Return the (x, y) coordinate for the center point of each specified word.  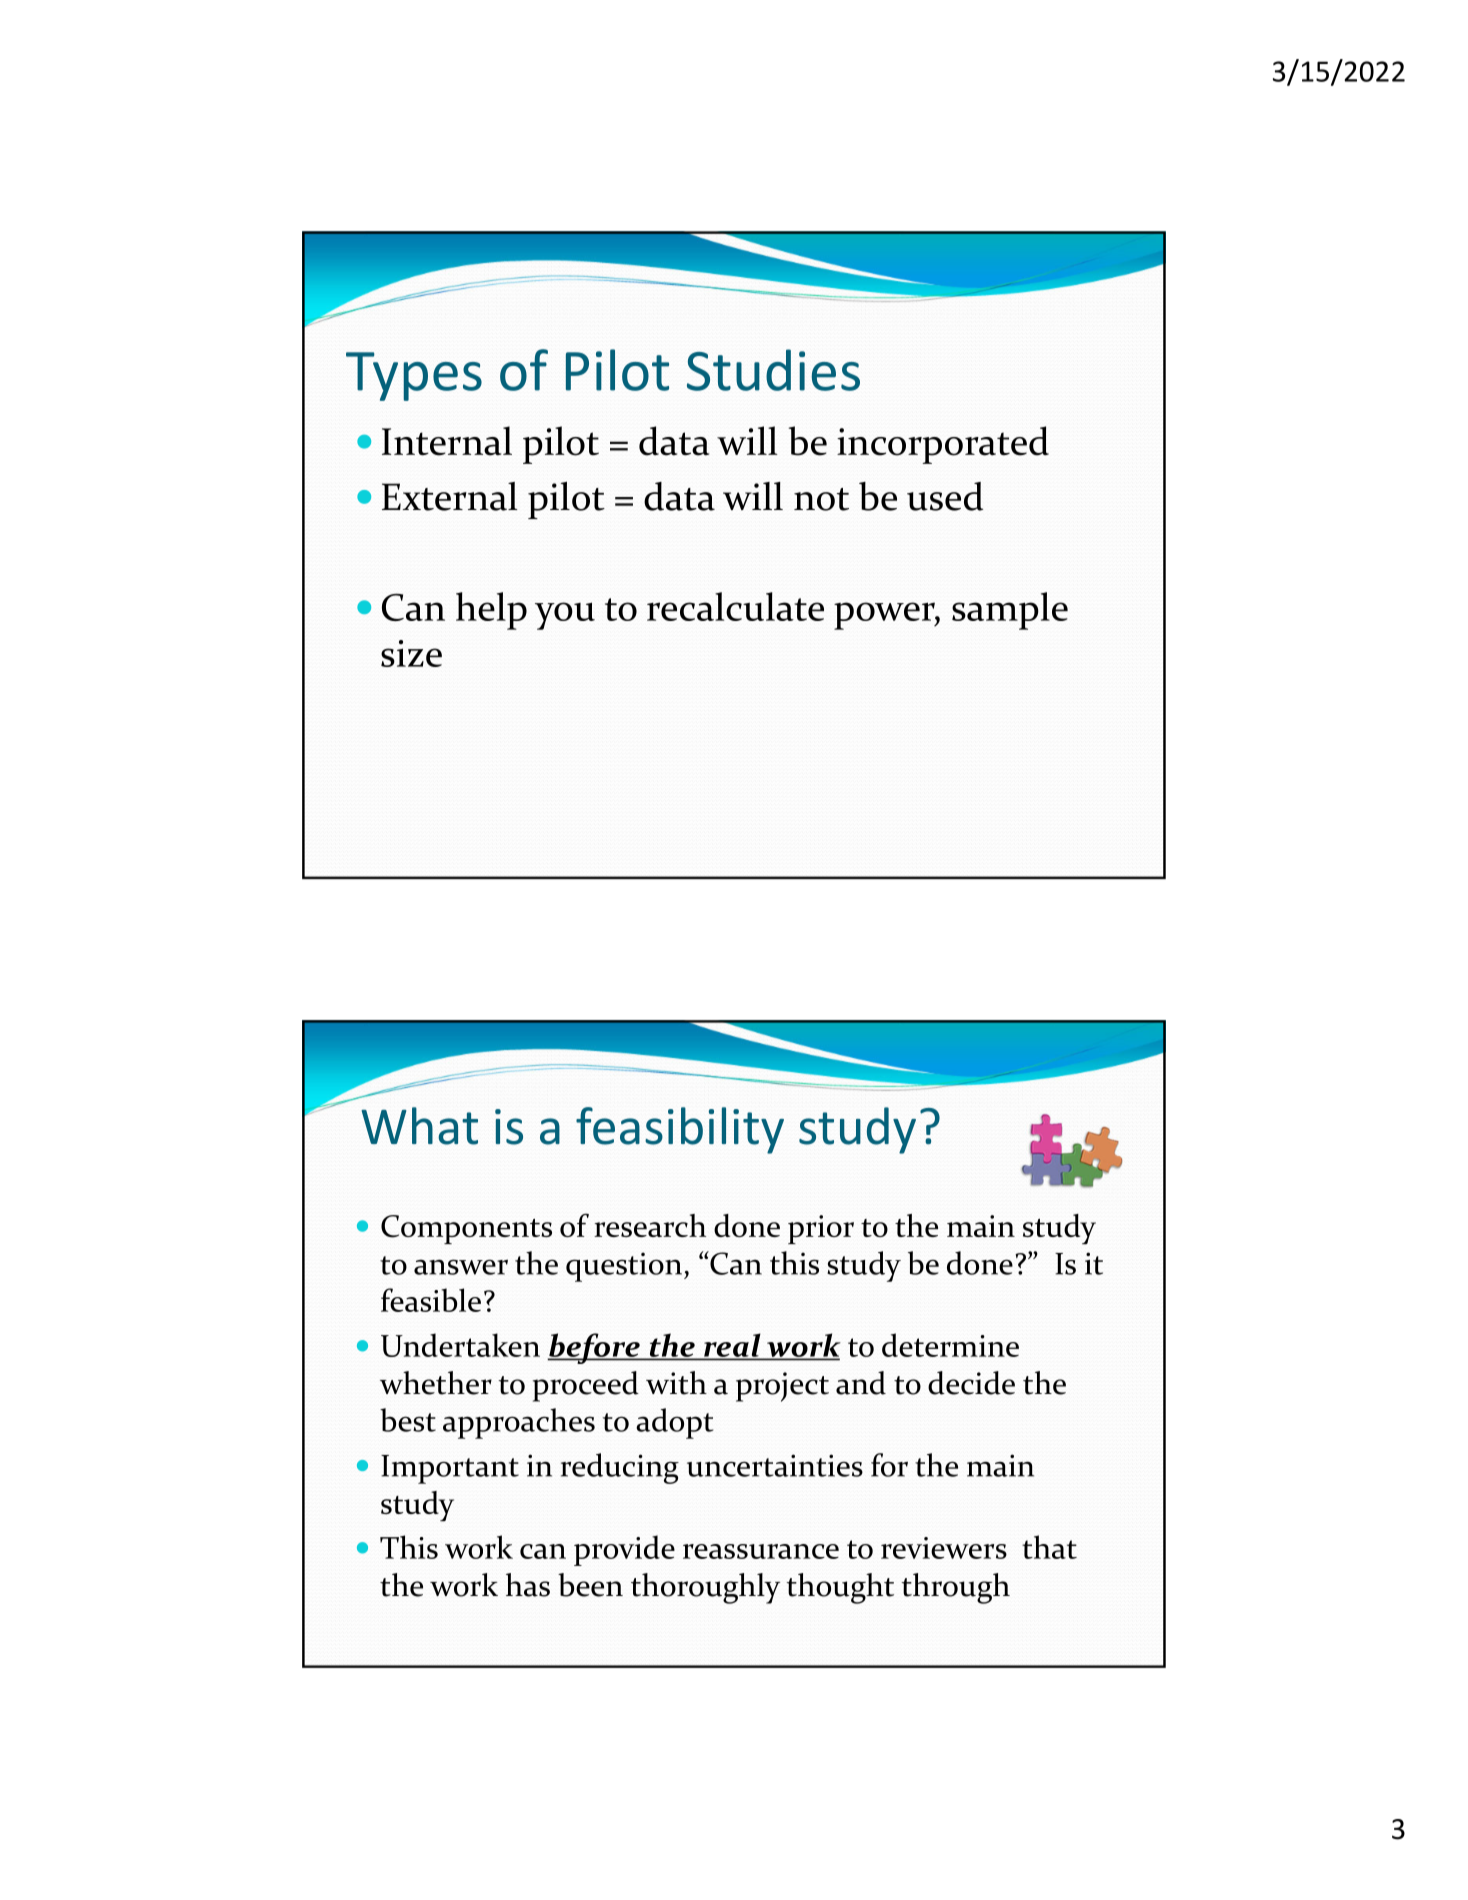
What (419, 1126)
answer (461, 1267)
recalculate (735, 606)
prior (821, 1229)
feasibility (680, 1130)
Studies (773, 370)
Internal (447, 441)
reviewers (944, 1548)
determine (950, 1345)
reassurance (761, 1551)
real (732, 1346)
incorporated (943, 445)
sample (1010, 611)
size (411, 653)
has (528, 1585)
